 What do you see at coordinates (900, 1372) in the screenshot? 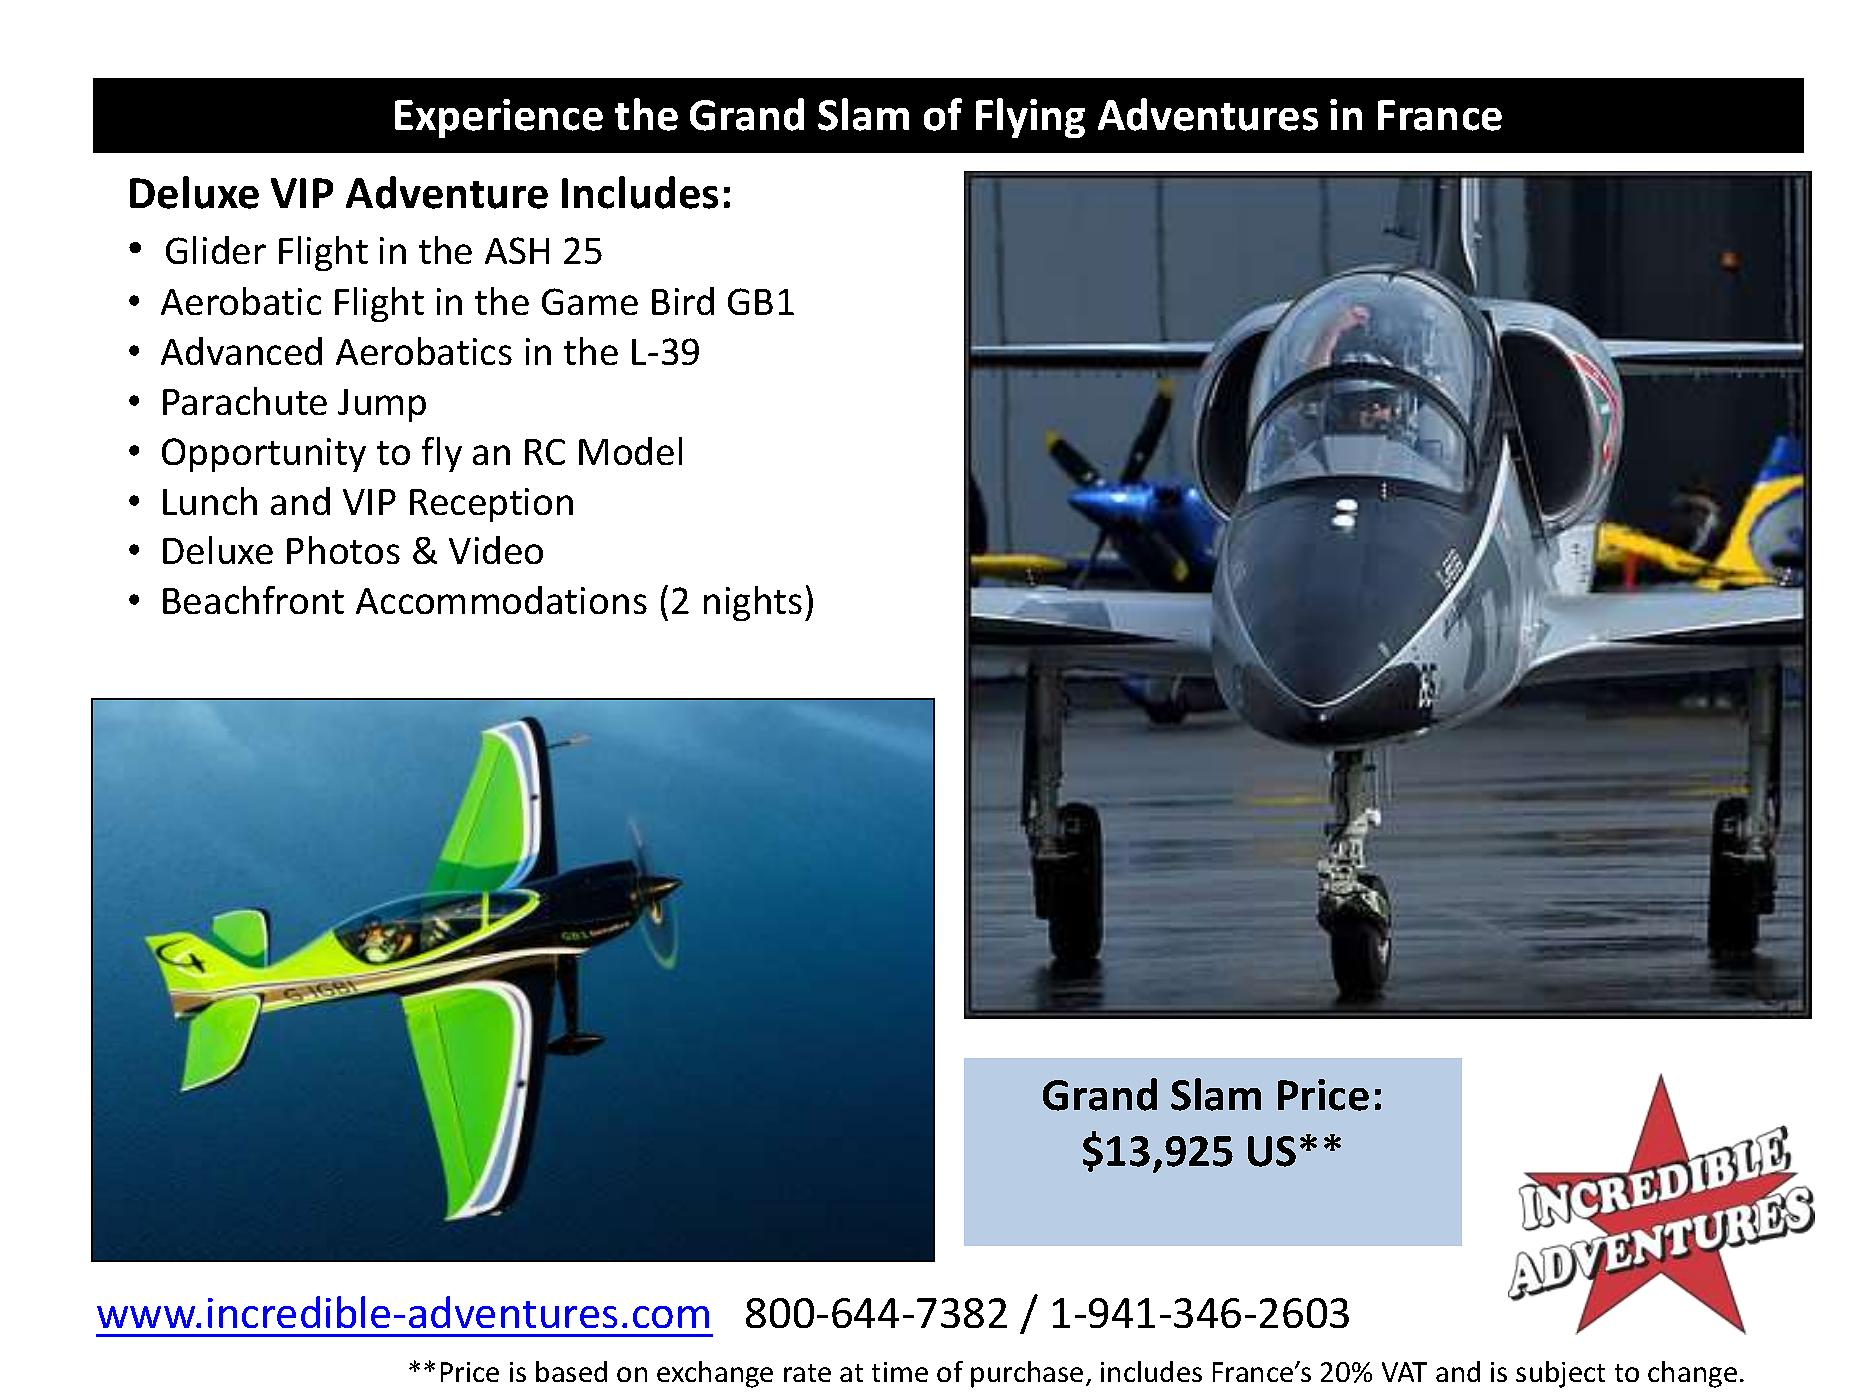
I see `time` at bounding box center [900, 1372].
